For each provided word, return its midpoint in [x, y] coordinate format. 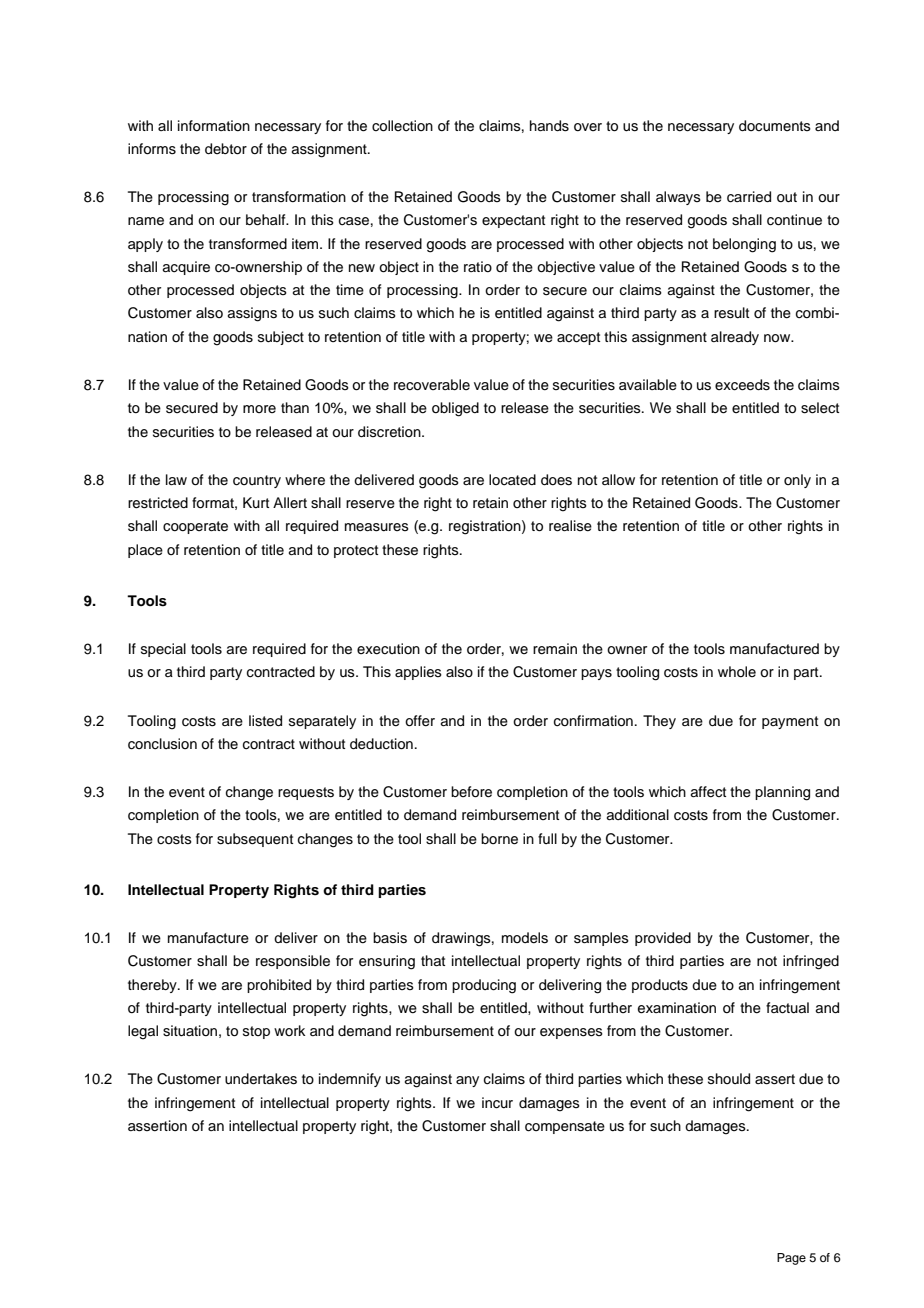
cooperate [195, 527]
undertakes [261, 1079]
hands [549, 126]
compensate [565, 1127]
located [512, 480]
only [797, 481]
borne [499, 839]
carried [749, 197]
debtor [226, 149]
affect [708, 792]
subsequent [255, 840]
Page [791, 1259]
